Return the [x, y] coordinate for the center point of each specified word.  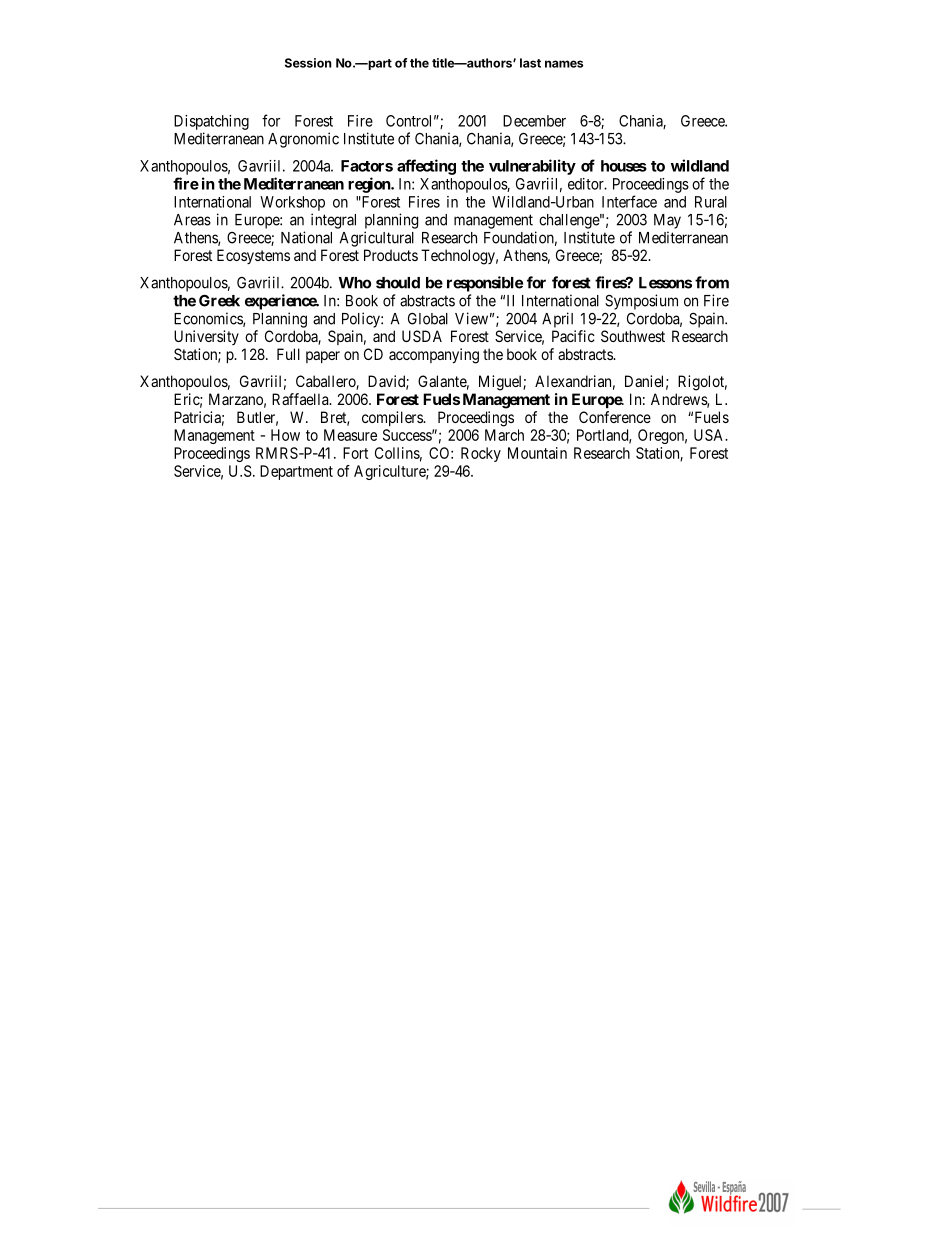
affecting [426, 167]
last [530, 63]
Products [391, 255]
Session [308, 63]
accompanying [434, 356]
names [564, 64]
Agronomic [303, 140]
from [712, 282]
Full [288, 354]
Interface [629, 201]
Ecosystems [253, 256]
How [285, 435]
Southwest [633, 336]
